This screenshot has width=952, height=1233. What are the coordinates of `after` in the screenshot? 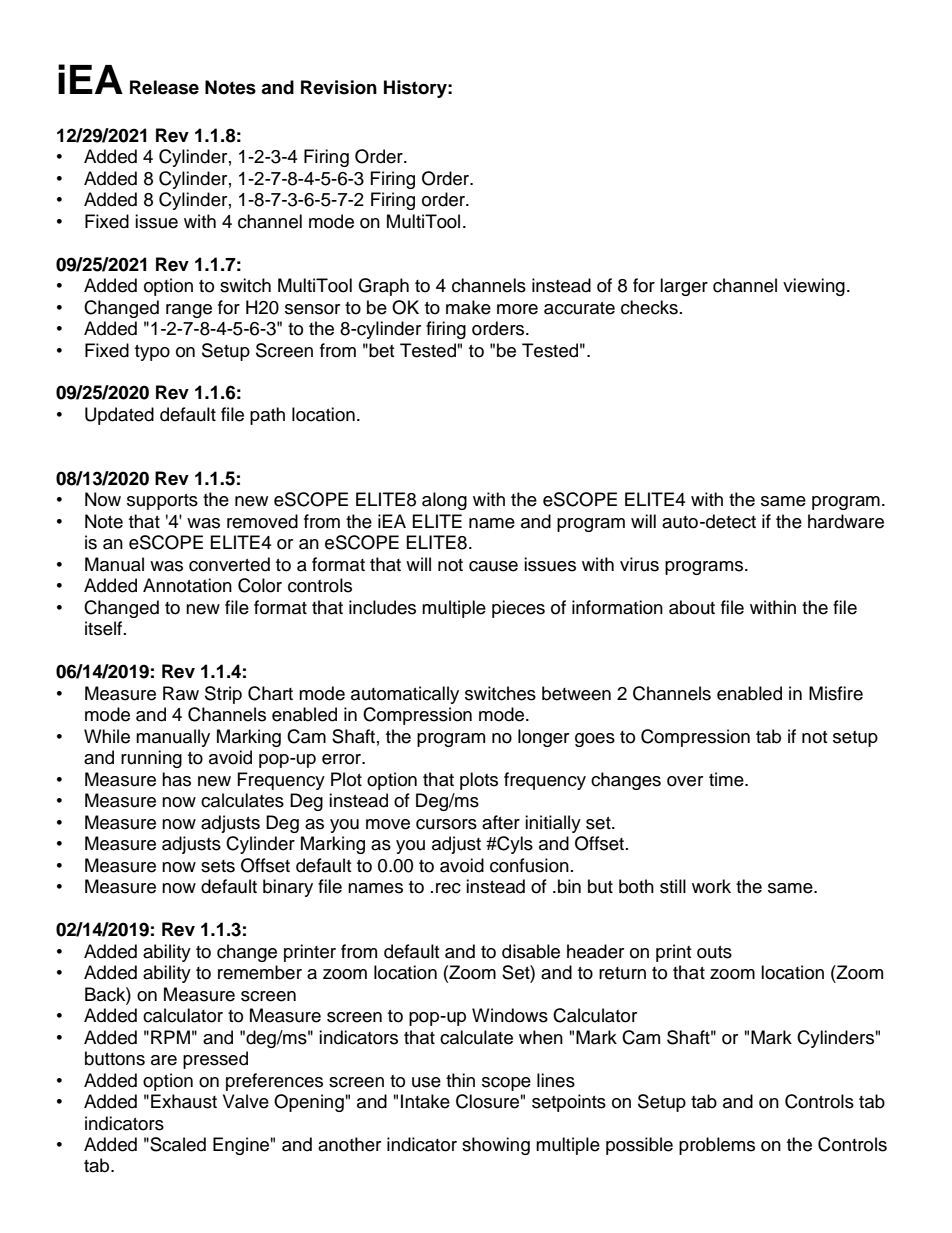 It's located at (501, 822).
